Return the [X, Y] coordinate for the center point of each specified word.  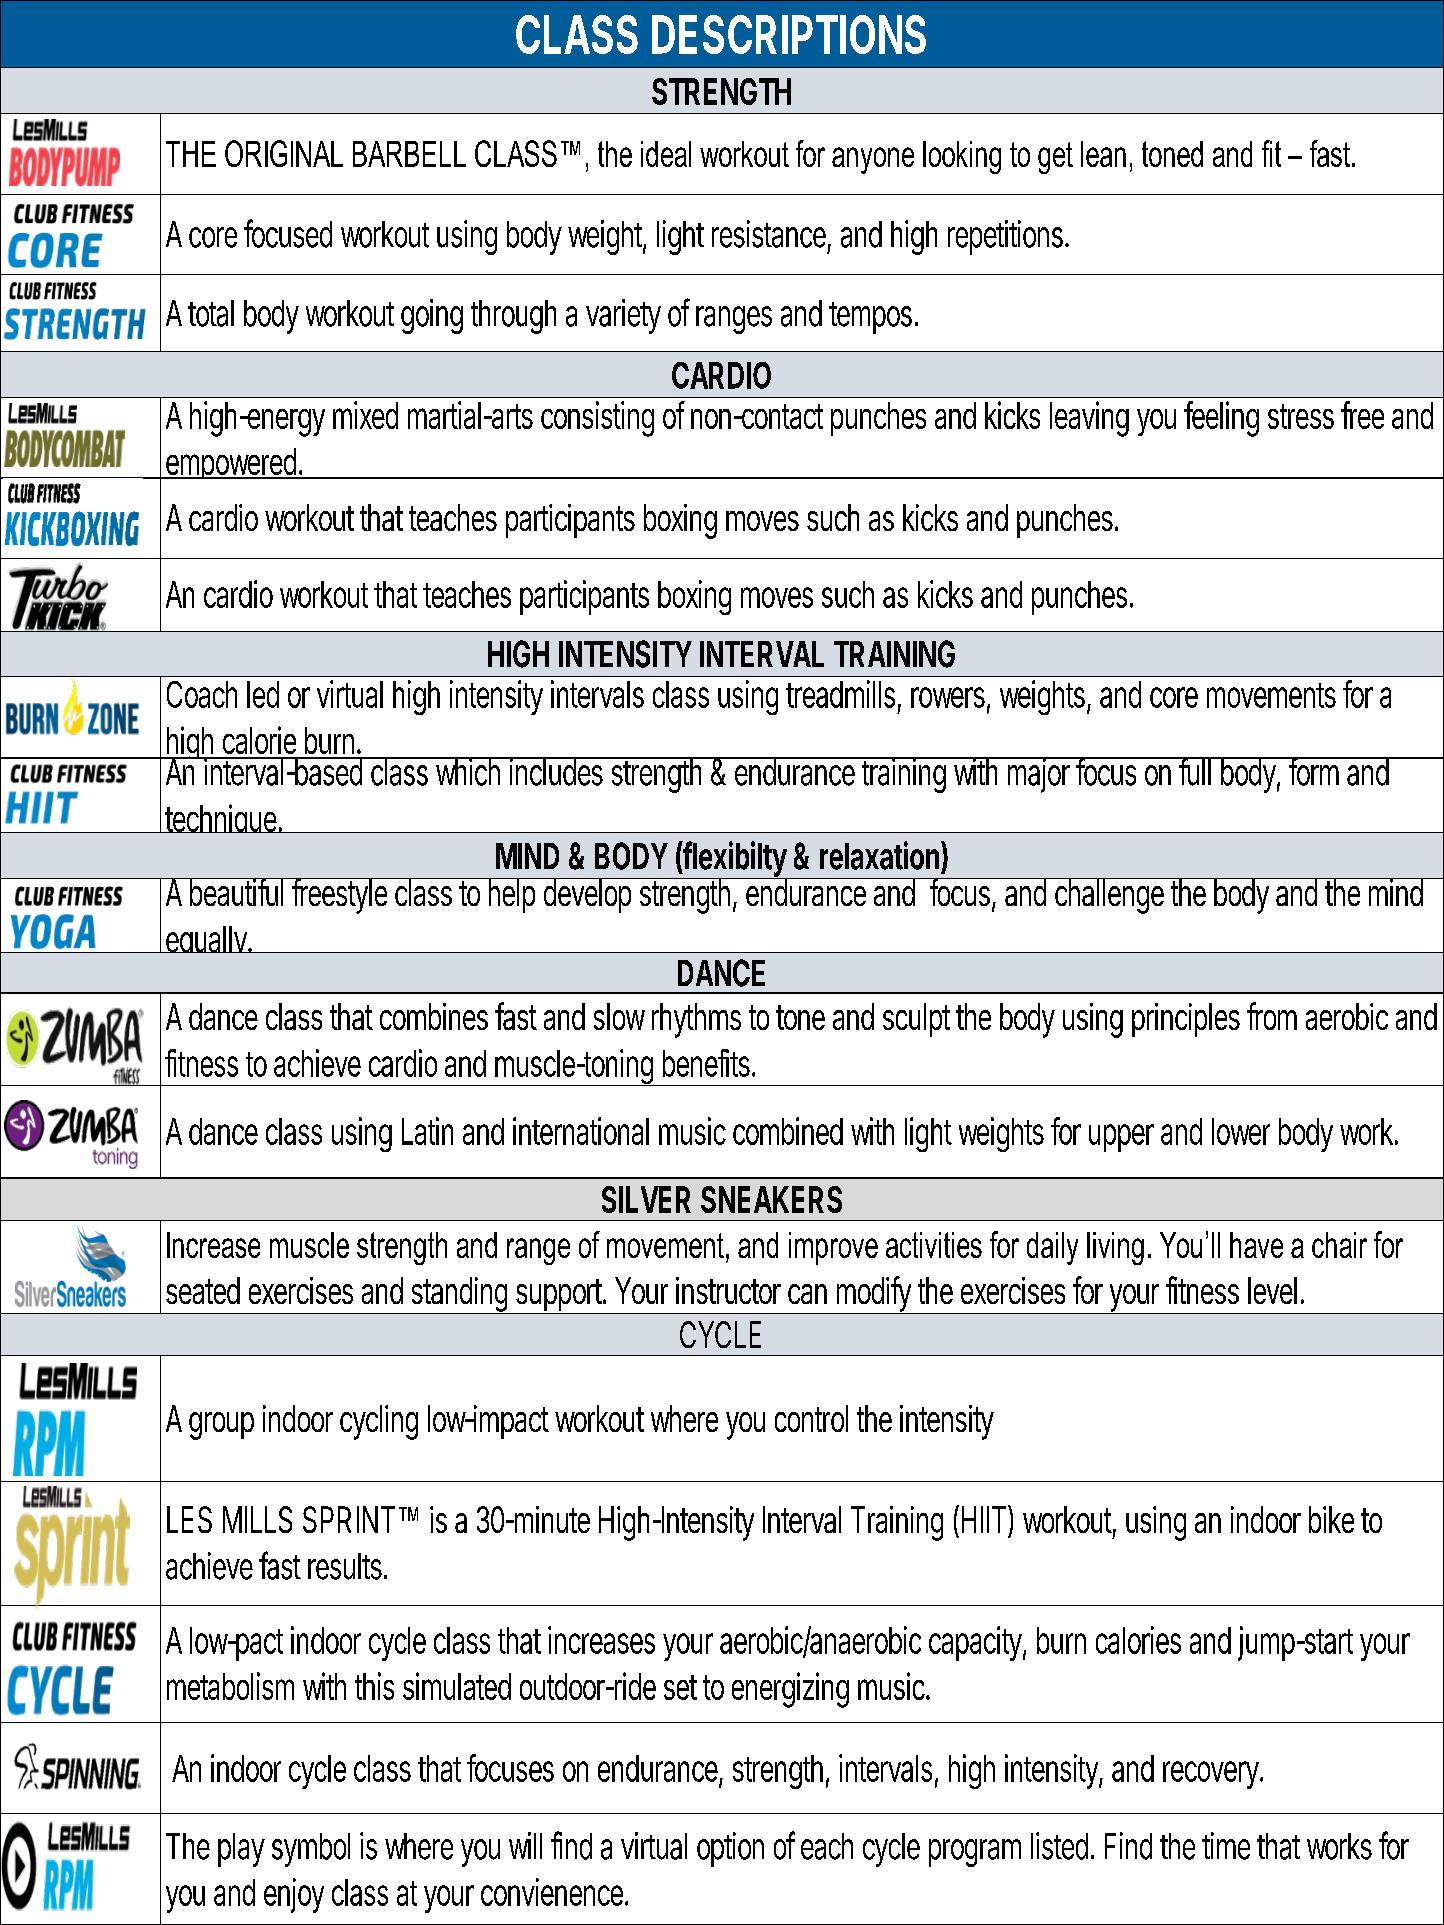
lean [1103, 154]
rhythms [696, 1020]
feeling [1221, 419]
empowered [230, 463]
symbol [311, 1850]
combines [434, 1016]
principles [1186, 1020]
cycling [379, 1422]
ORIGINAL [284, 153]
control [811, 1418]
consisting [597, 419]
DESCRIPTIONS [789, 34]
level [1272, 1290]
